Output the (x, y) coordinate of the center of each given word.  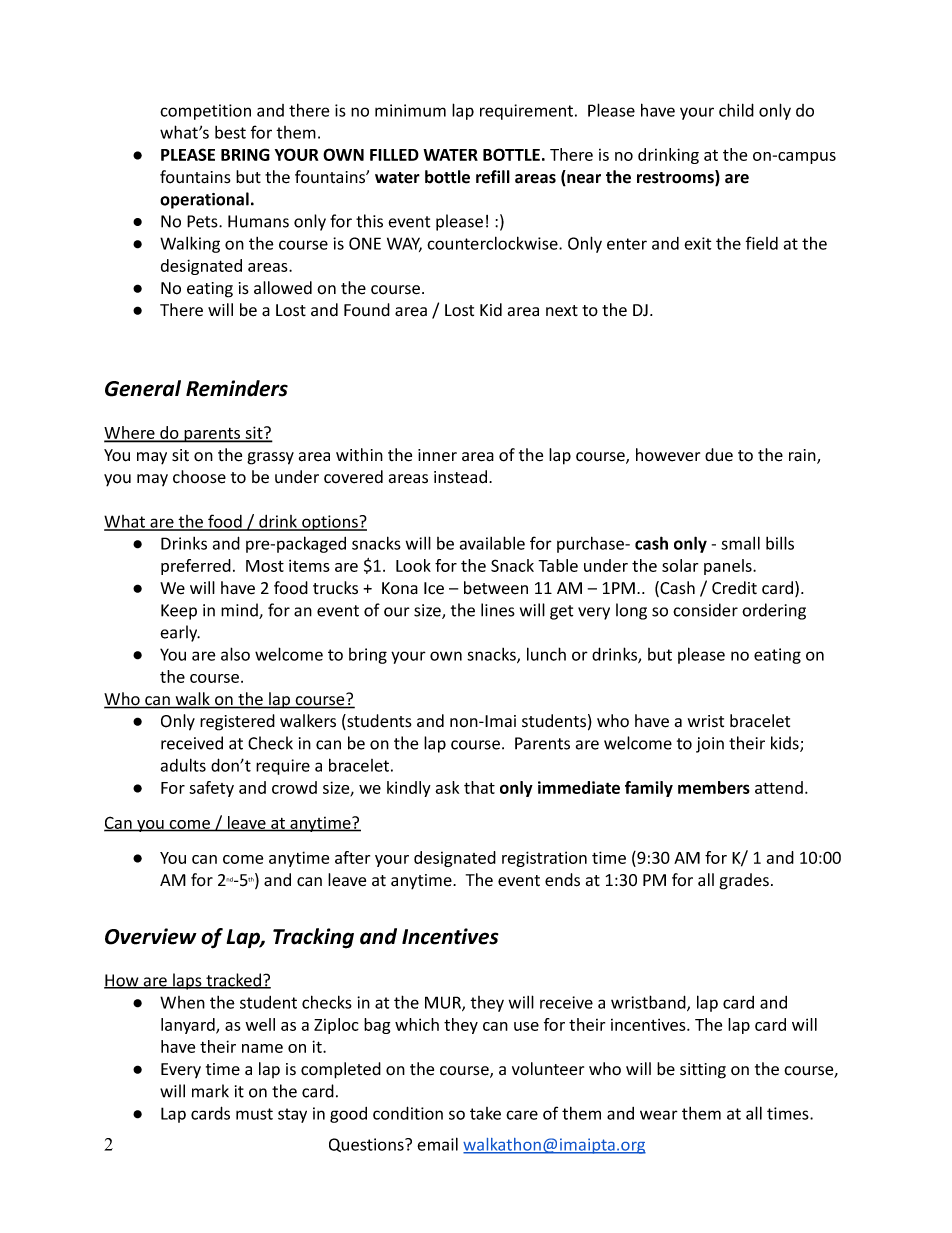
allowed (283, 288)
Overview (151, 936)
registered (237, 722)
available (492, 543)
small (740, 543)
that (479, 787)
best (230, 132)
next (562, 311)
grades (744, 881)
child (736, 110)
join (710, 745)
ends (562, 880)
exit (697, 243)
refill (493, 177)
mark (210, 1091)
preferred (196, 567)
